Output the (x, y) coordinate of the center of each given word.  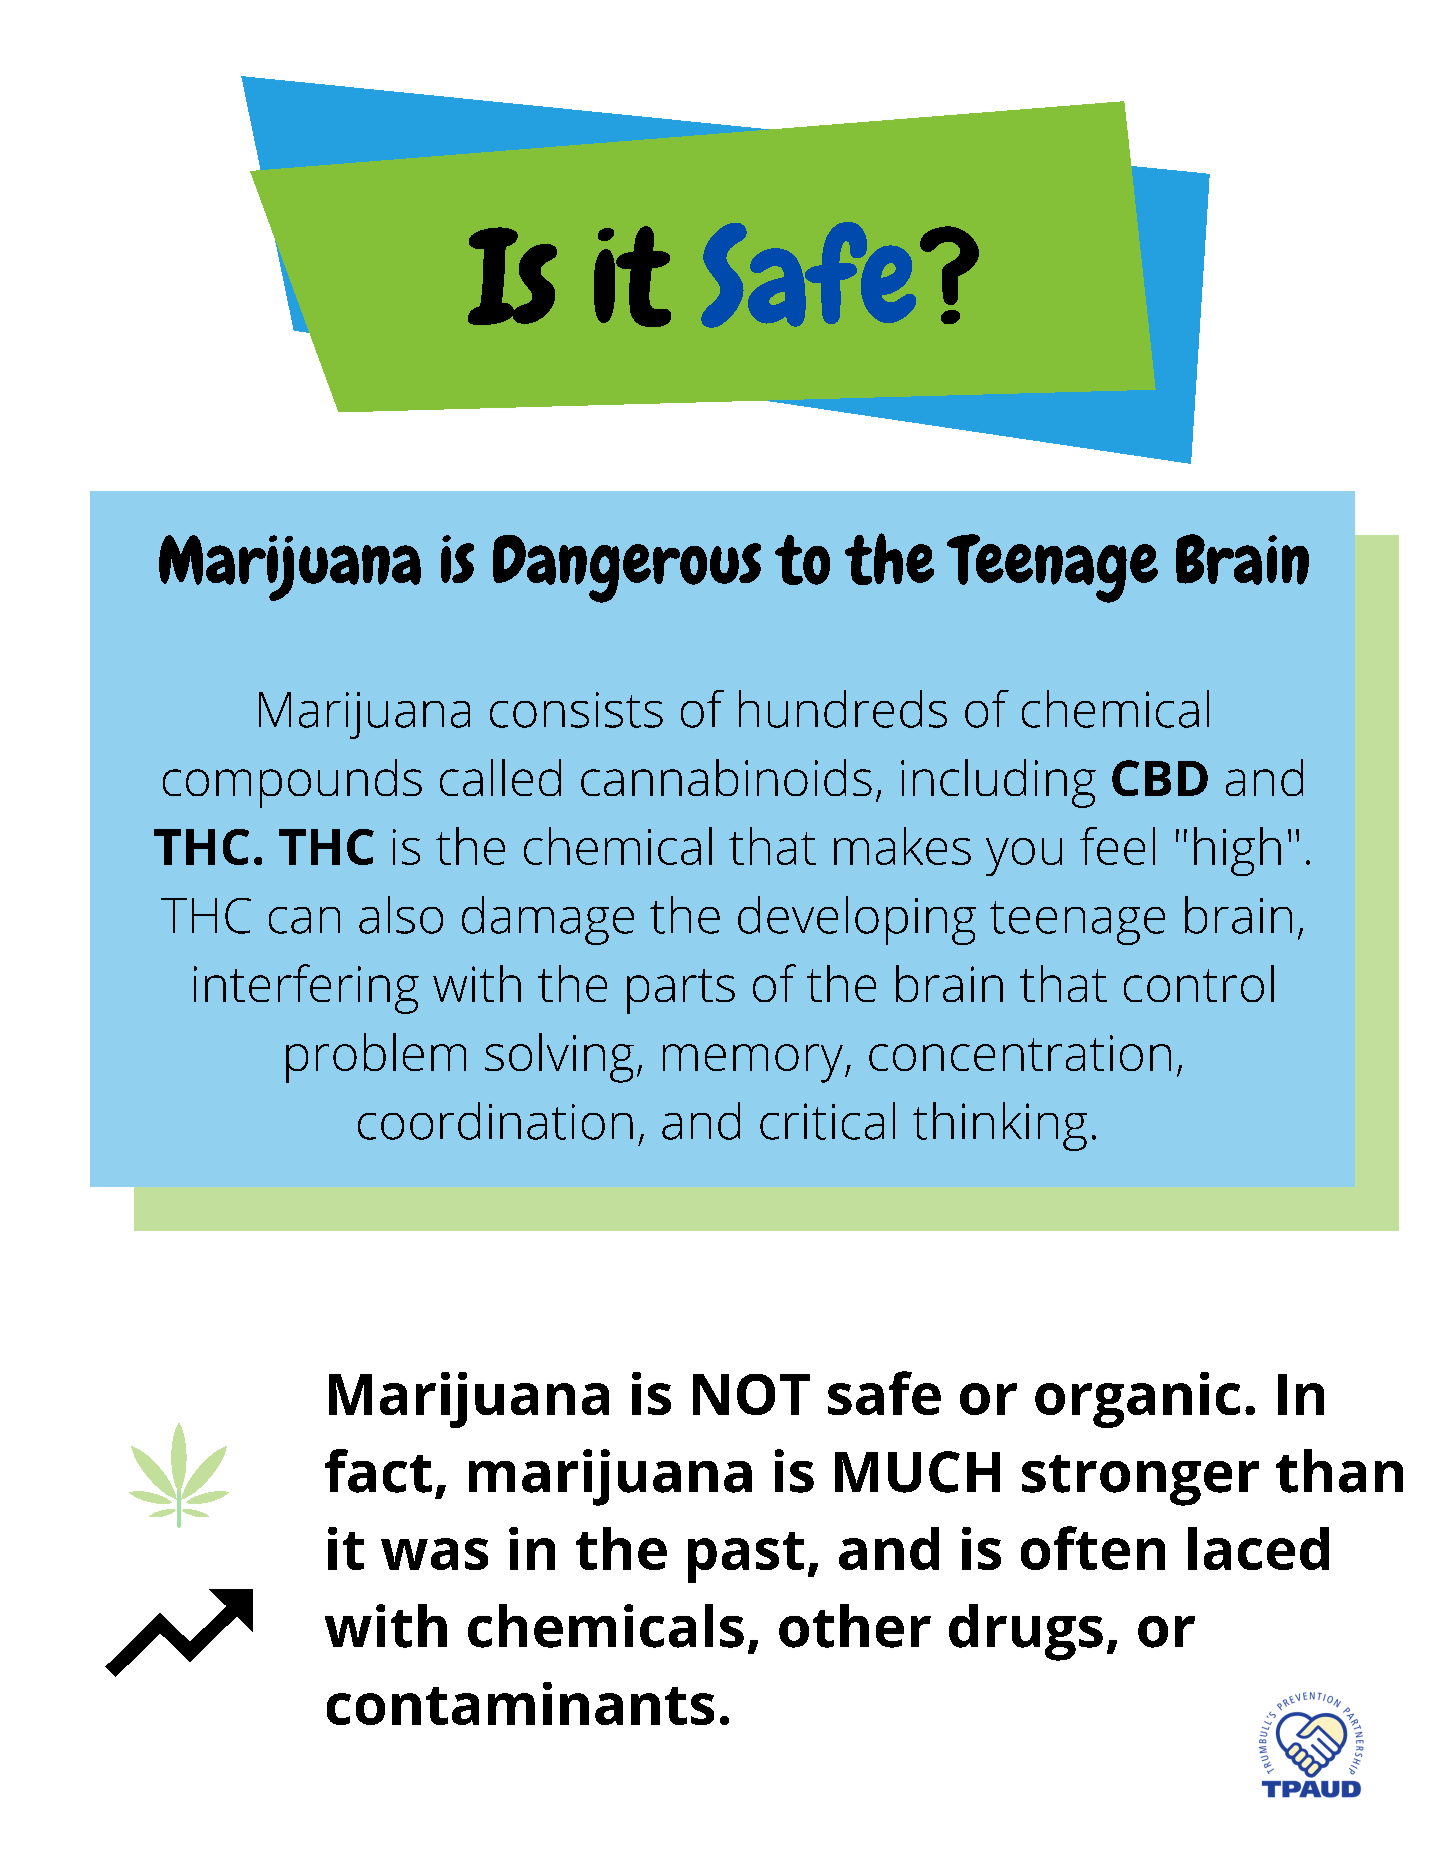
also (401, 915)
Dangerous (627, 569)
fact (378, 1471)
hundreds (843, 709)
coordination (495, 1121)
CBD (1160, 778)
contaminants (520, 1703)
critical (827, 1121)
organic (1137, 1400)
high (1237, 851)
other (855, 1626)
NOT (751, 1394)
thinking (1000, 1126)
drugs (1026, 1632)
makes (902, 846)
